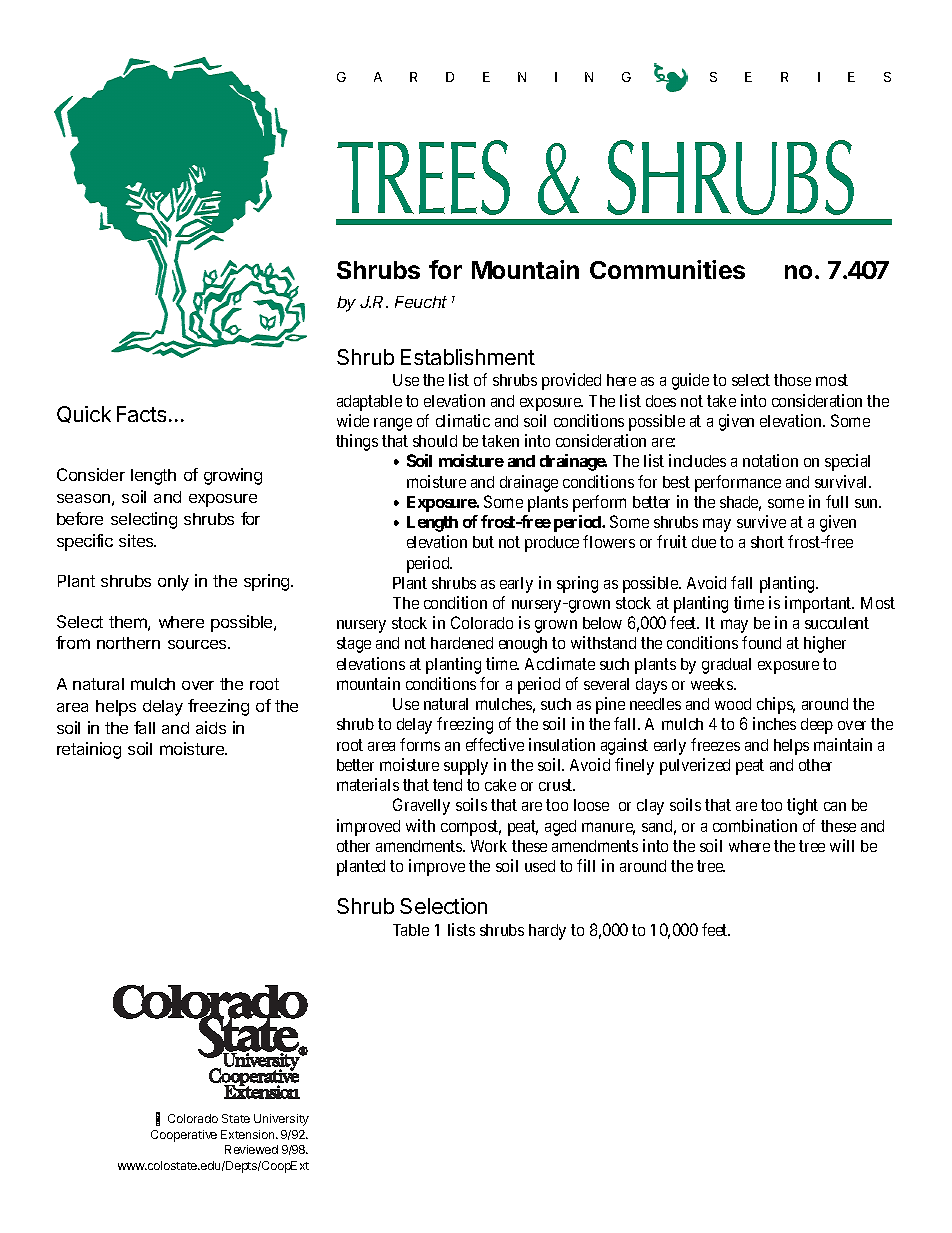 The height and width of the document is (1233, 952). What do you see at coordinates (483, 542) in the document?
I see `but` at bounding box center [483, 542].
